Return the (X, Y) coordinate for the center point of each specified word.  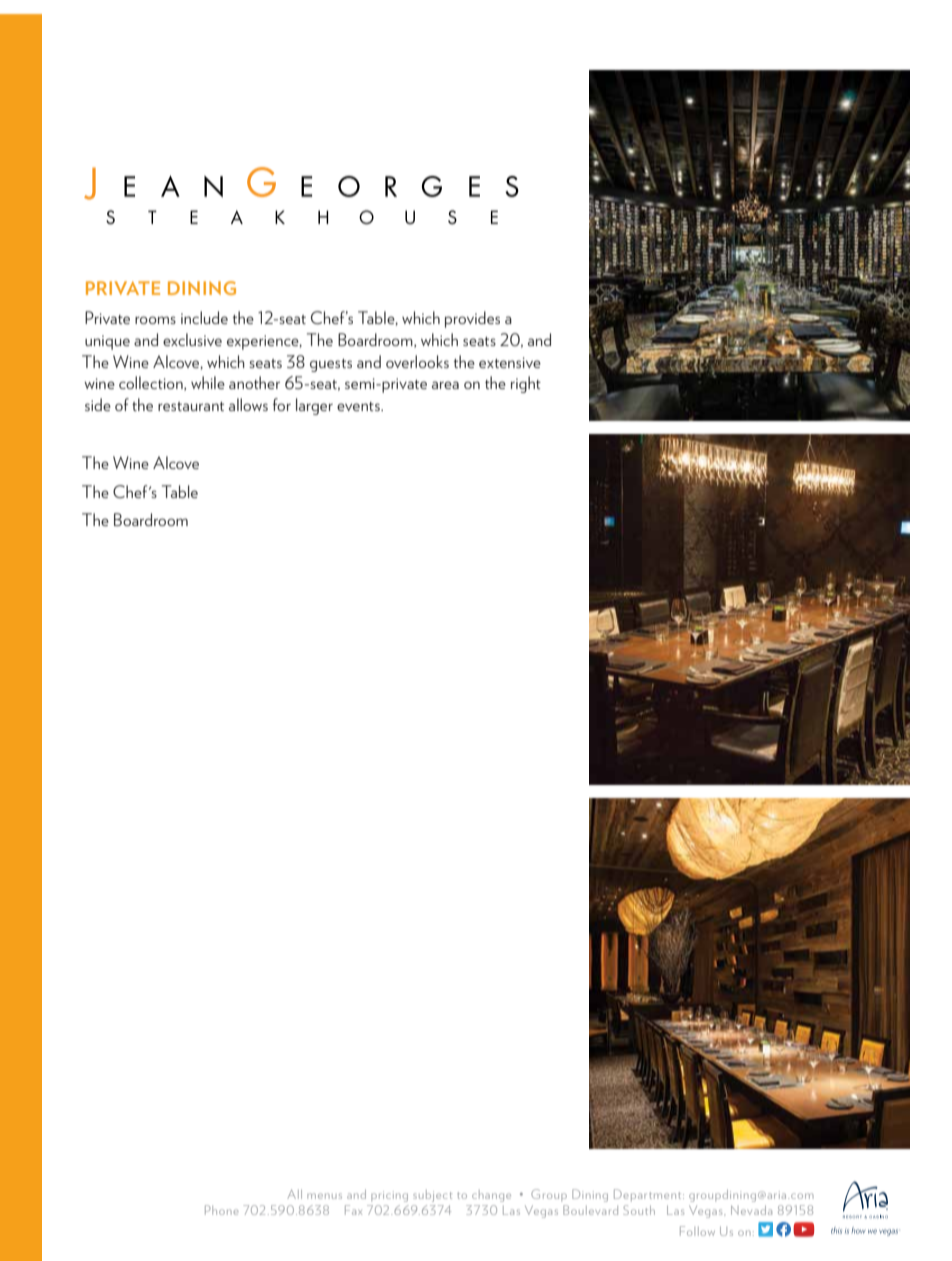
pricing (389, 1196)
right (526, 384)
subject (432, 1196)
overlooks (417, 361)
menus (324, 1196)
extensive (510, 362)
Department (649, 1195)
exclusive (192, 339)
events (359, 406)
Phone (222, 1210)
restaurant (191, 406)
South (639, 1210)
